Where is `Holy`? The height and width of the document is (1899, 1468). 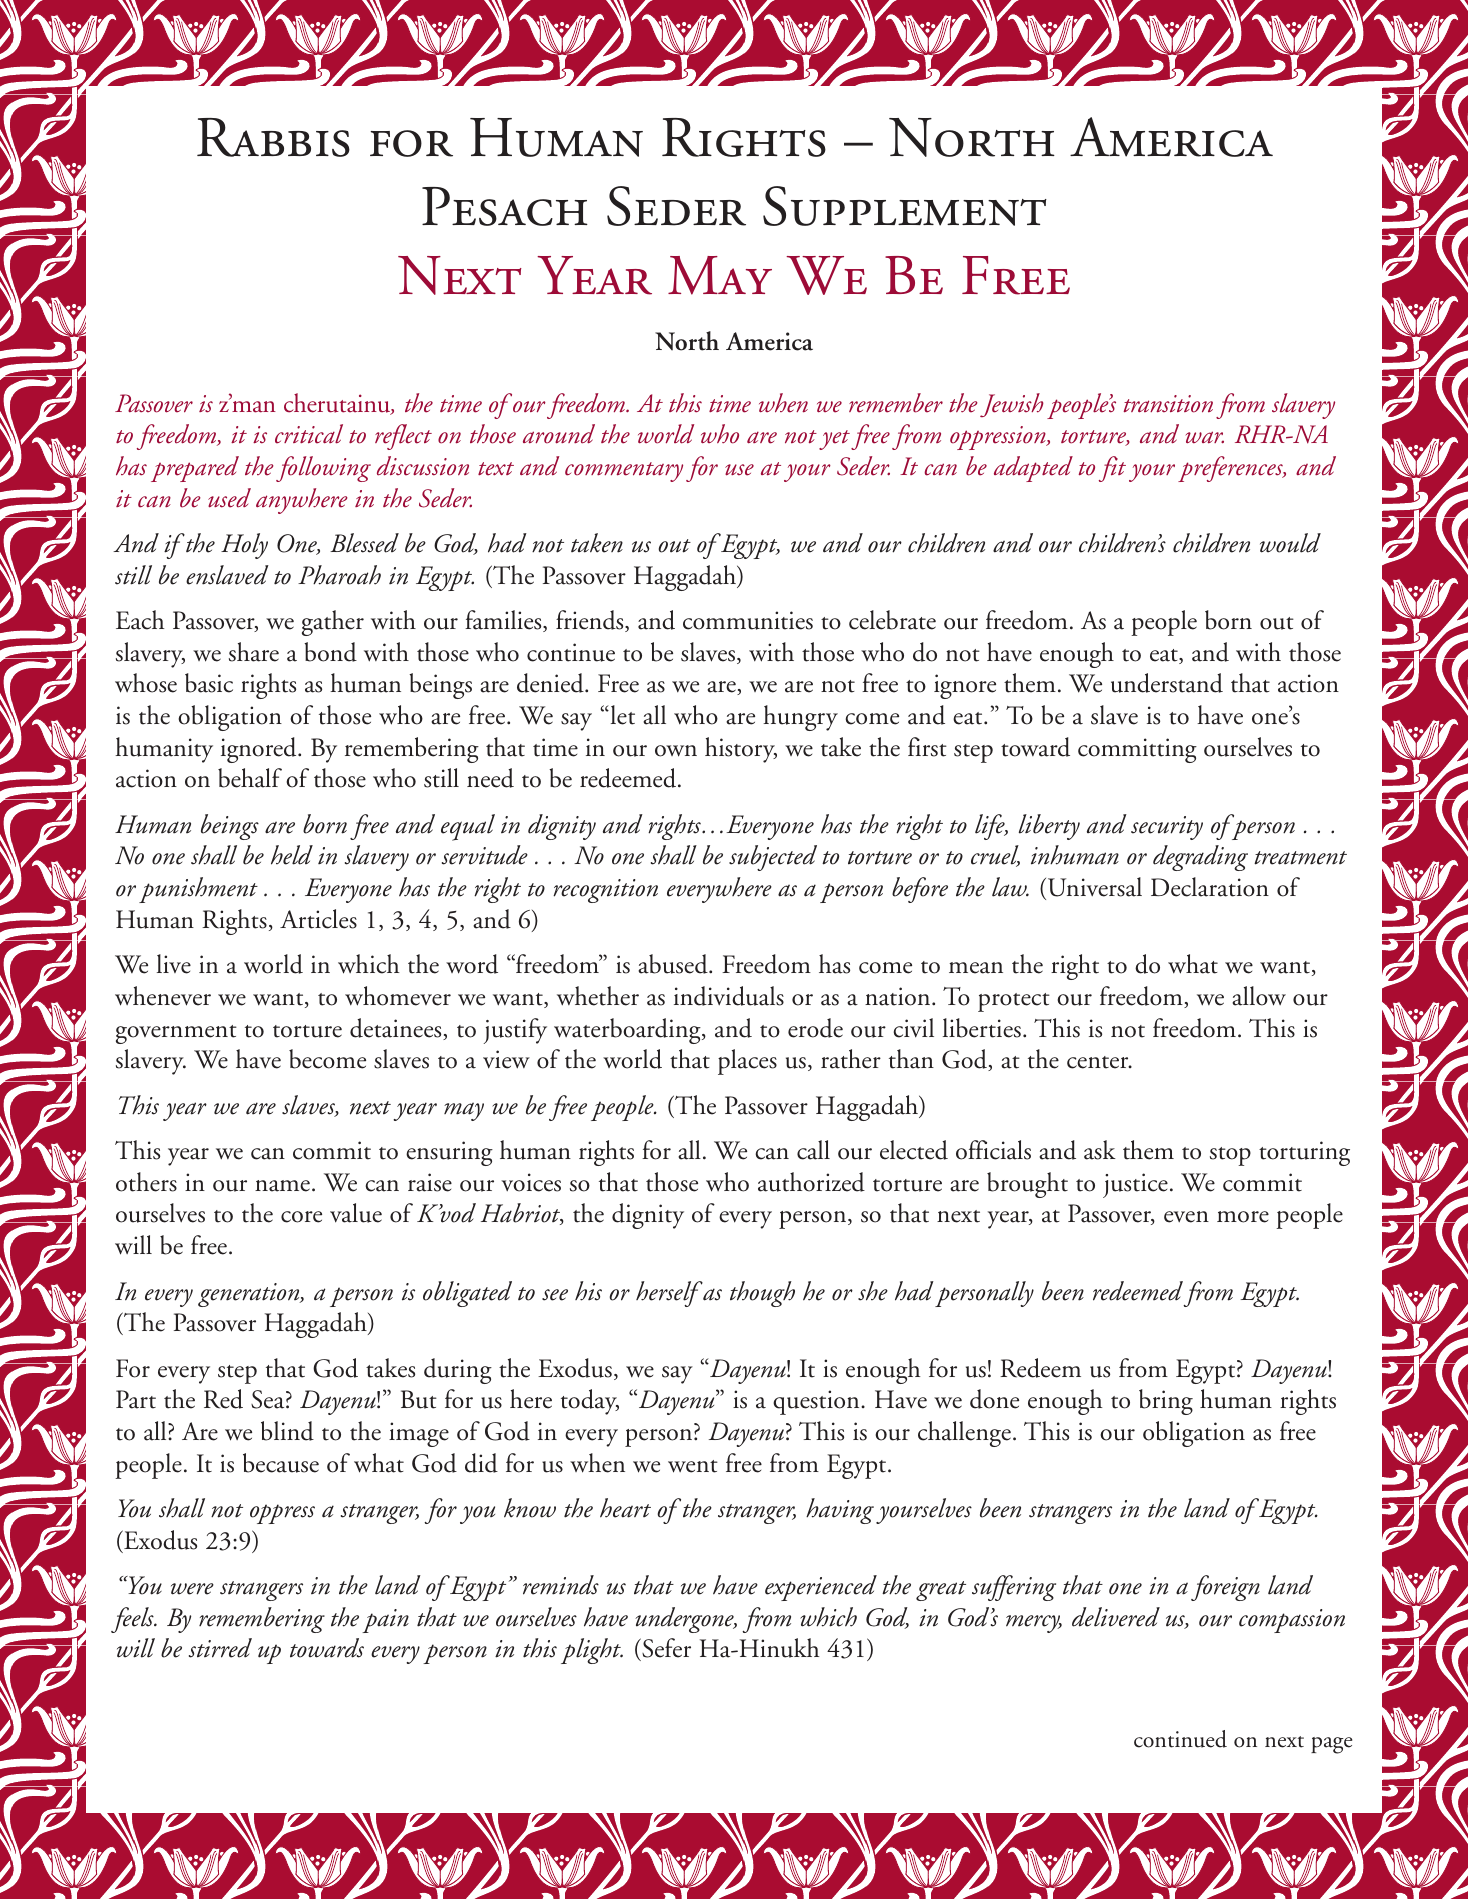
Holy is located at coordinates (244, 546).
